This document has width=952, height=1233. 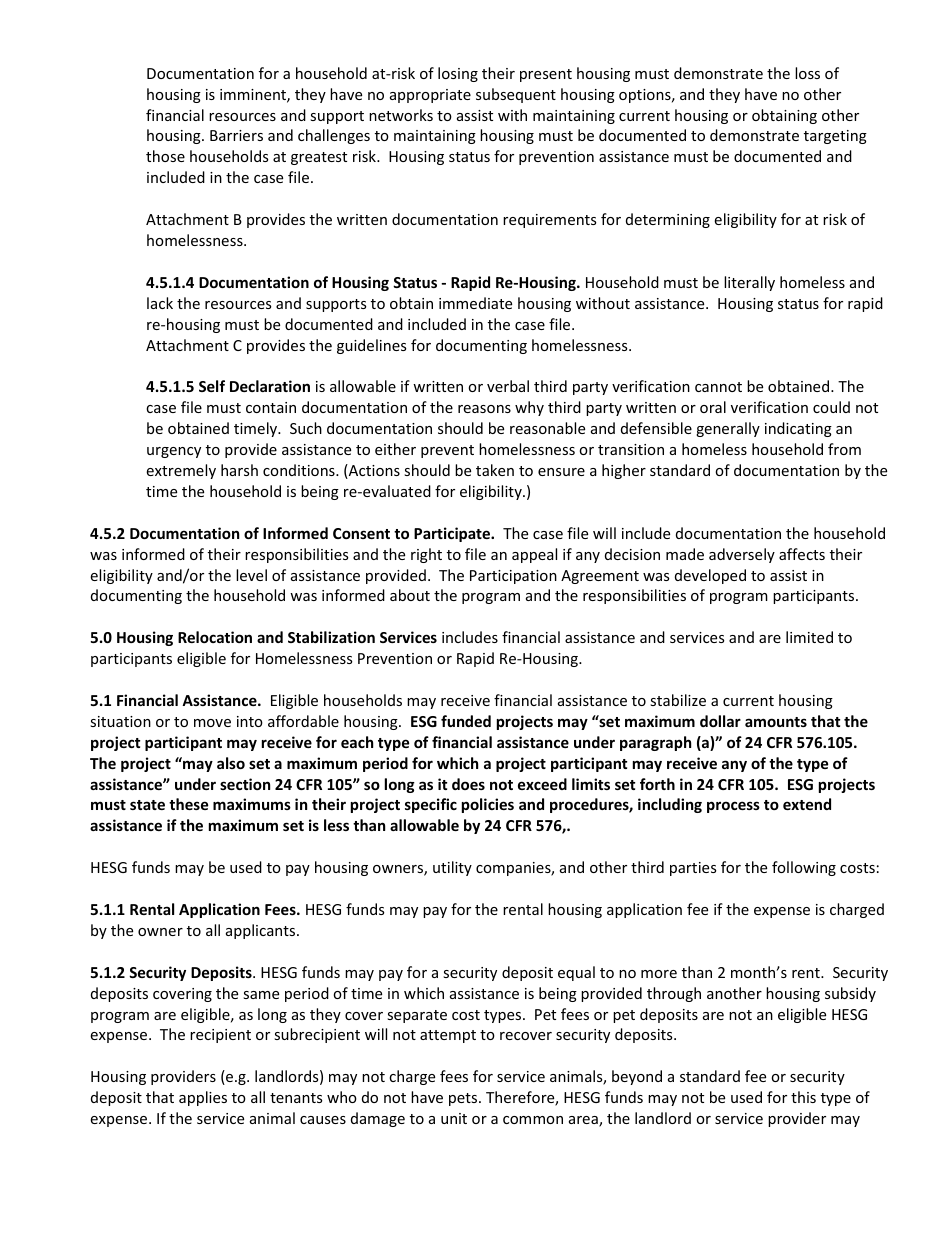 I want to click on Self, so click(x=212, y=386).
